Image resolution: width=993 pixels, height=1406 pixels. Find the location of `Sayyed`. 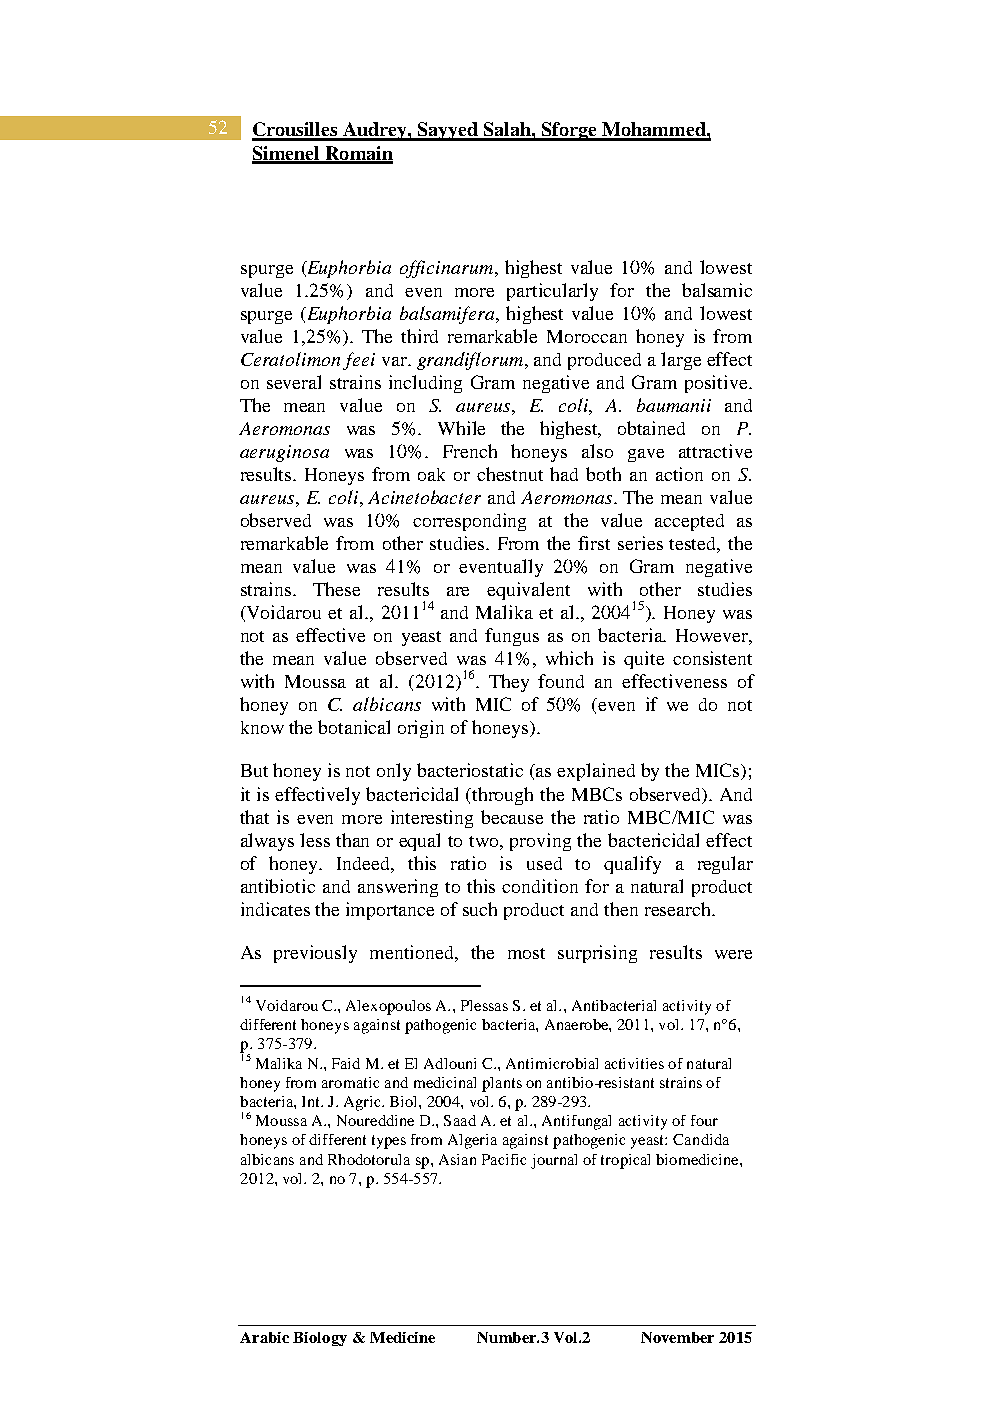

Sayyed is located at coordinates (448, 131).
